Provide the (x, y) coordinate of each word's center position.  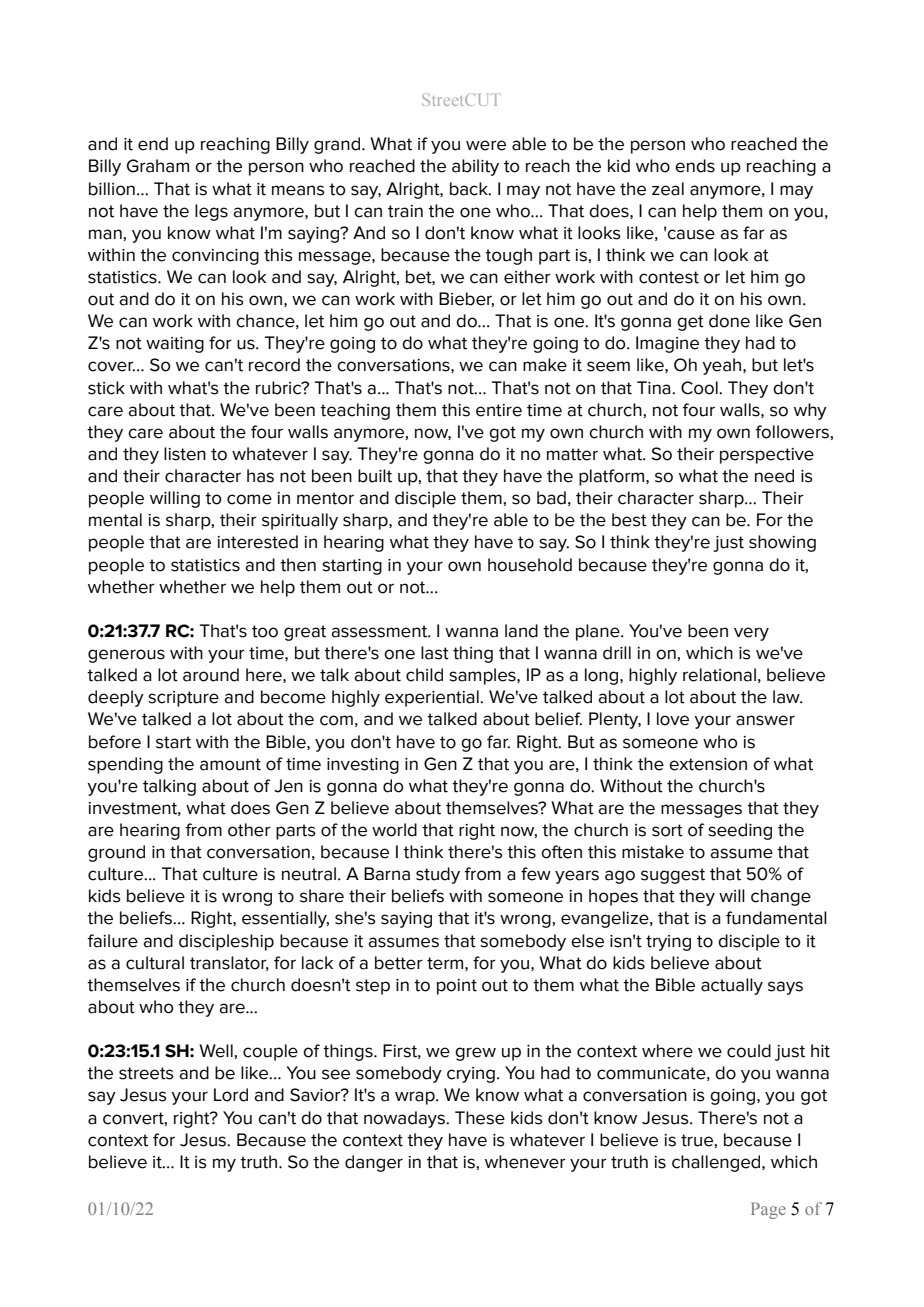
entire (499, 410)
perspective (767, 456)
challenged (717, 1163)
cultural (155, 963)
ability (475, 167)
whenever (525, 1162)
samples (483, 676)
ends (695, 166)
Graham (158, 166)
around (211, 675)
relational (719, 675)
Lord (231, 1095)
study (438, 875)
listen (185, 454)
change (781, 897)
